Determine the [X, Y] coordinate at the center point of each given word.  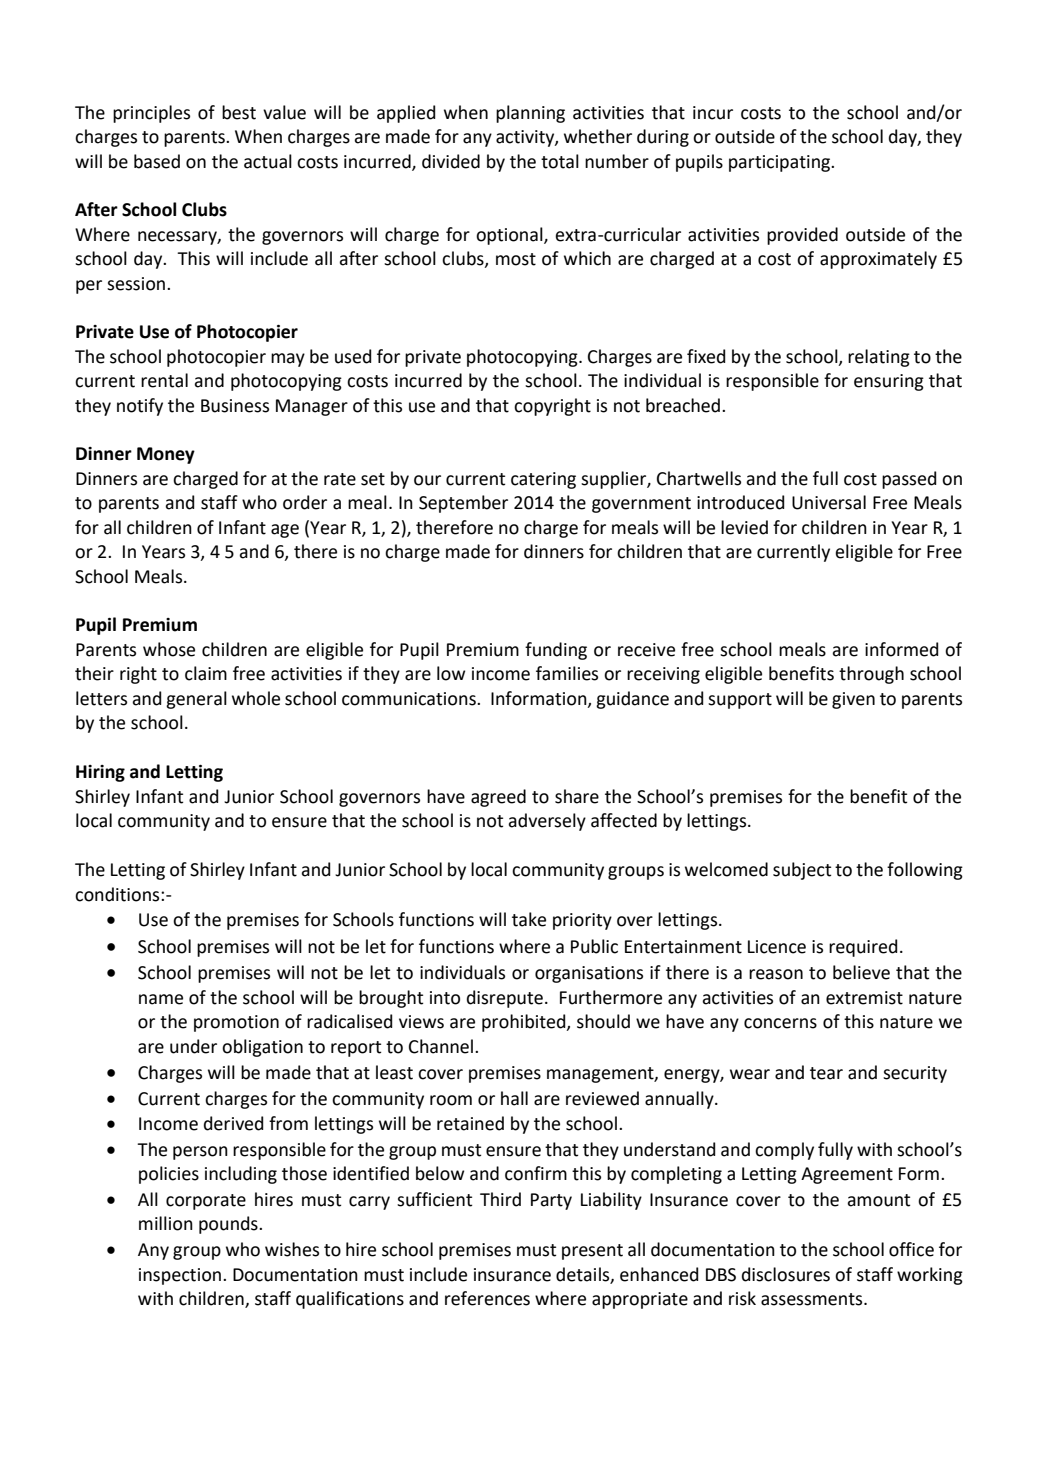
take [529, 919]
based [157, 161]
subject [802, 871]
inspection [180, 1276]
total [560, 161]
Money [166, 455]
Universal [829, 502]
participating [780, 163]
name [161, 999]
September [463, 504]
